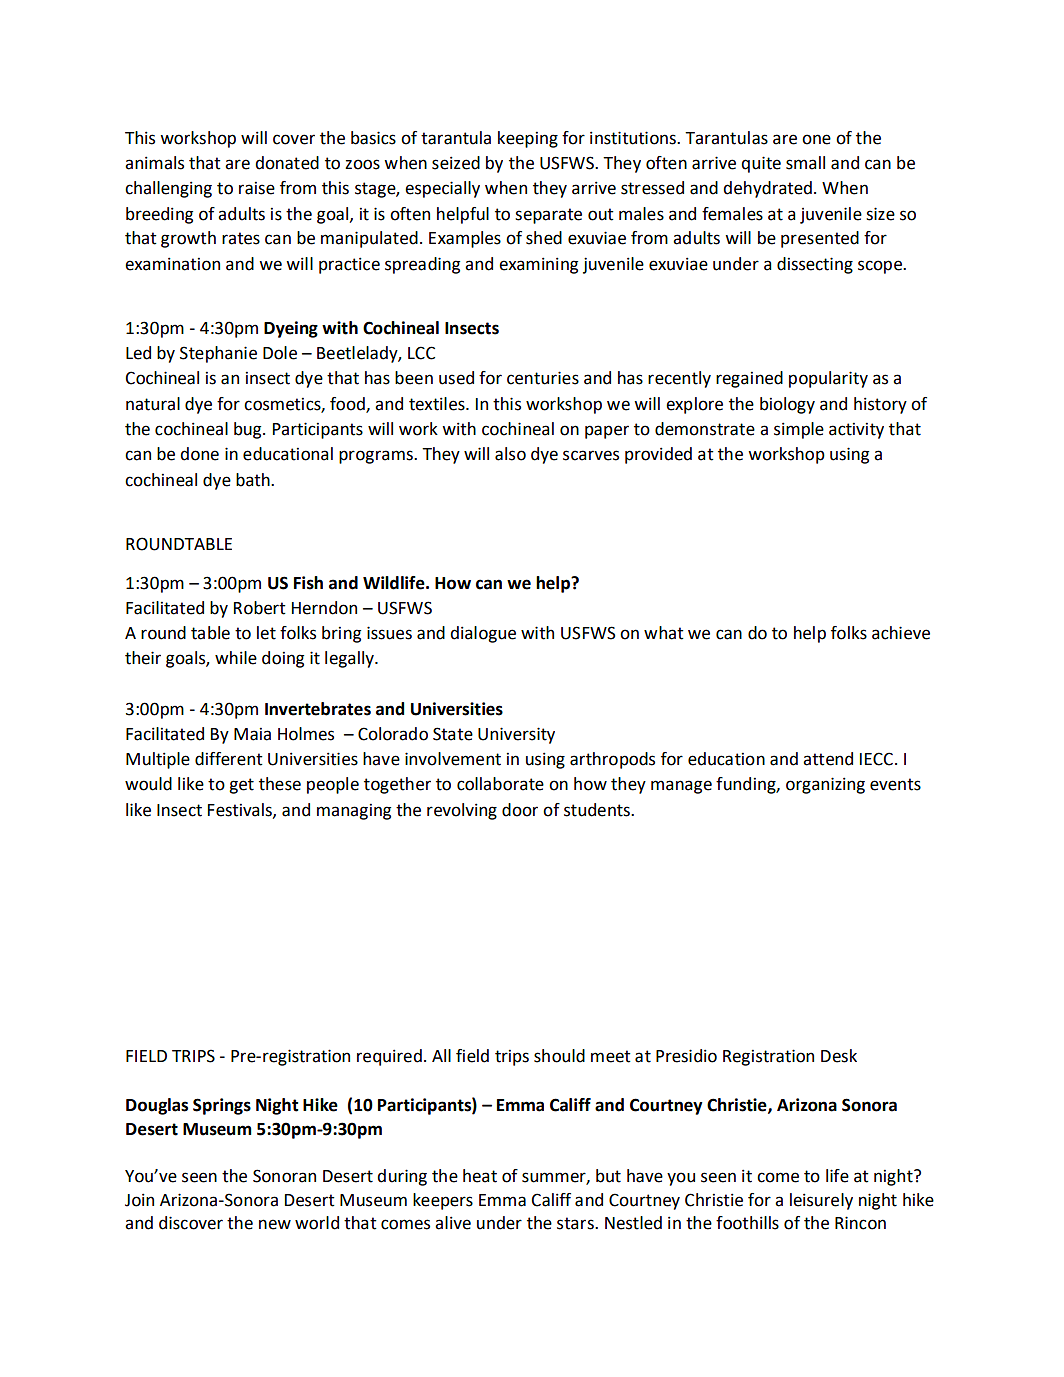  Describe the element at coordinates (483, 634) in the page. I see `dialogue` at that location.
